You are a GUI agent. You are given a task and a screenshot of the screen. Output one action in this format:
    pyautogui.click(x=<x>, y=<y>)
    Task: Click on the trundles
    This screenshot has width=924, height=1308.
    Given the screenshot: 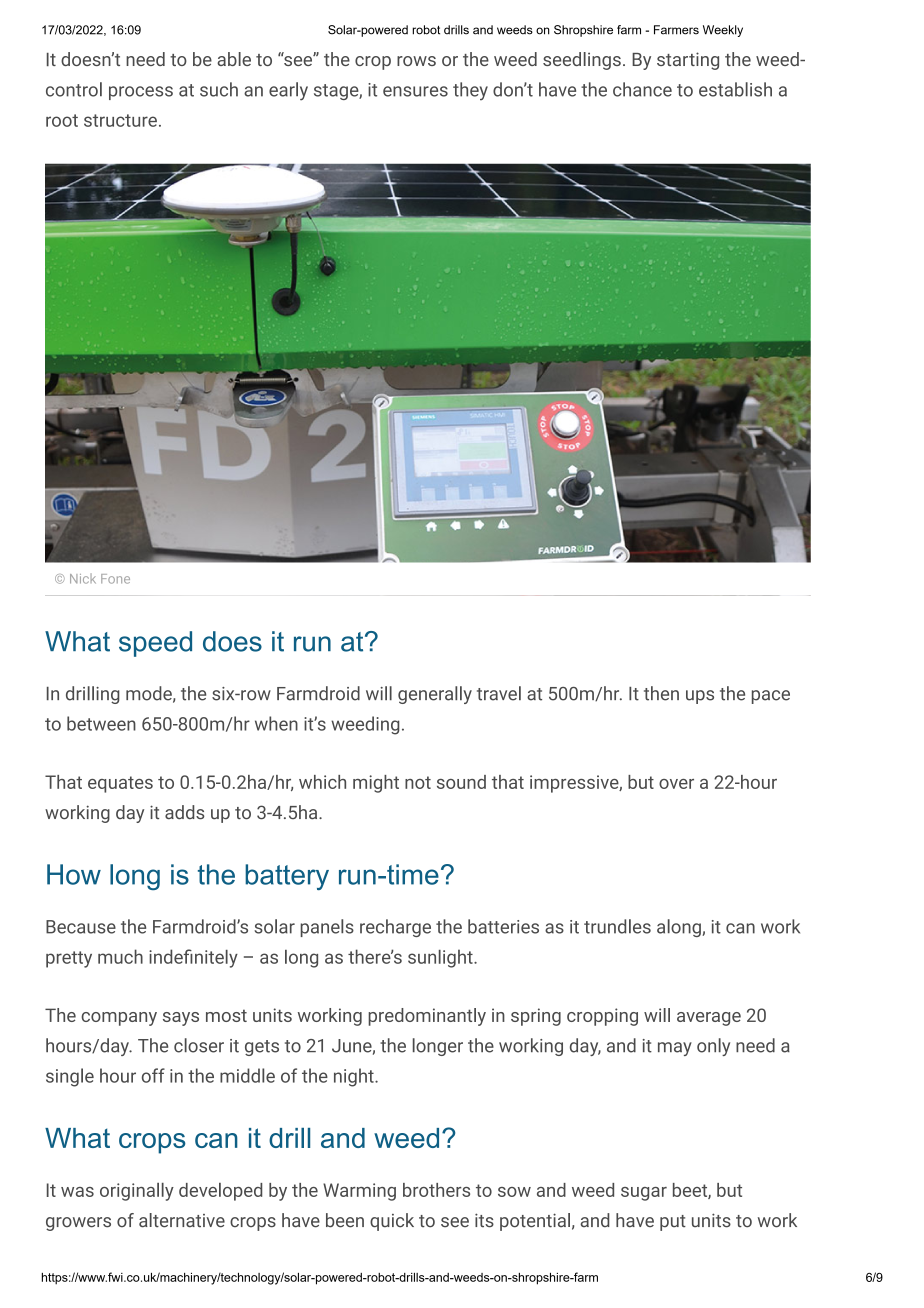 What is the action you would take?
    pyautogui.click(x=617, y=926)
